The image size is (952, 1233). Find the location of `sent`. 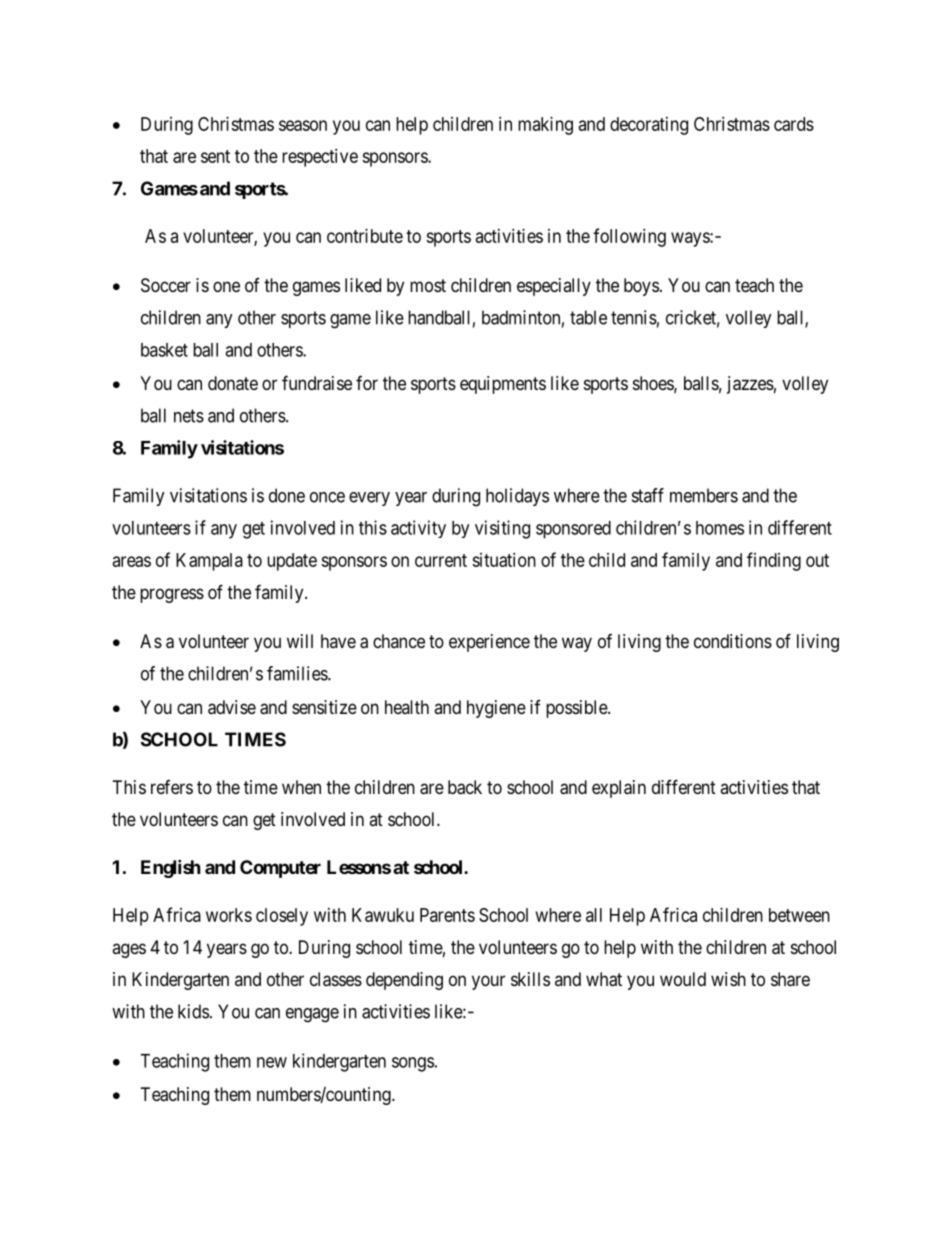

sent is located at coordinates (215, 156).
